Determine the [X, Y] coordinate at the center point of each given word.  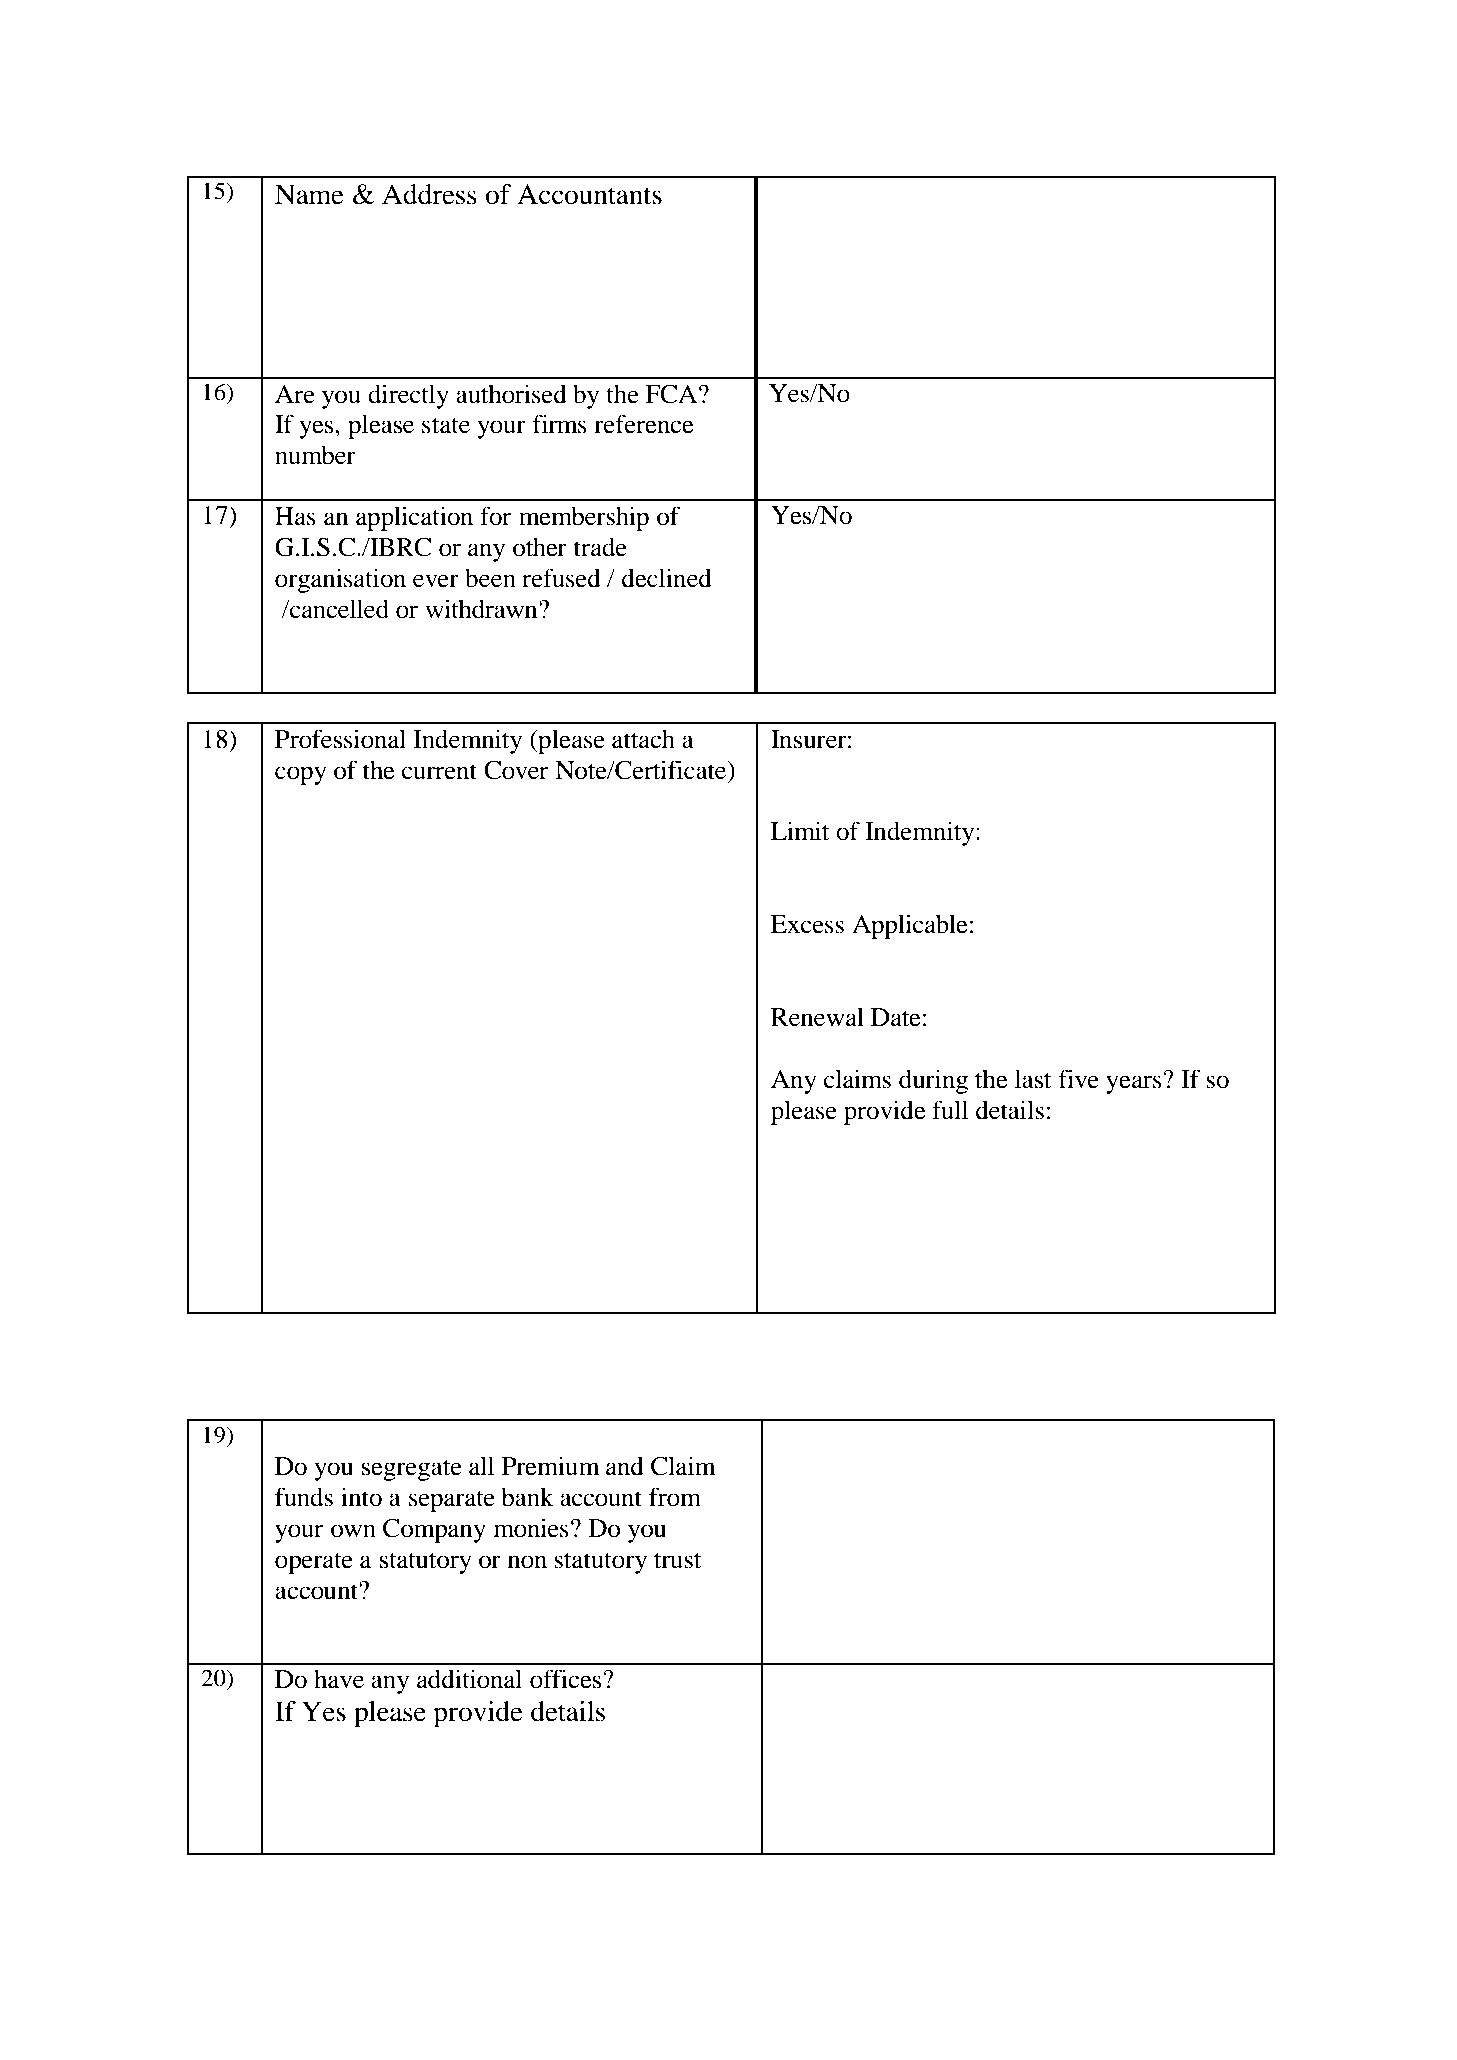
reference [644, 424]
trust [677, 1560]
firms [560, 424]
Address [429, 194]
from [675, 1497]
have [339, 1679]
